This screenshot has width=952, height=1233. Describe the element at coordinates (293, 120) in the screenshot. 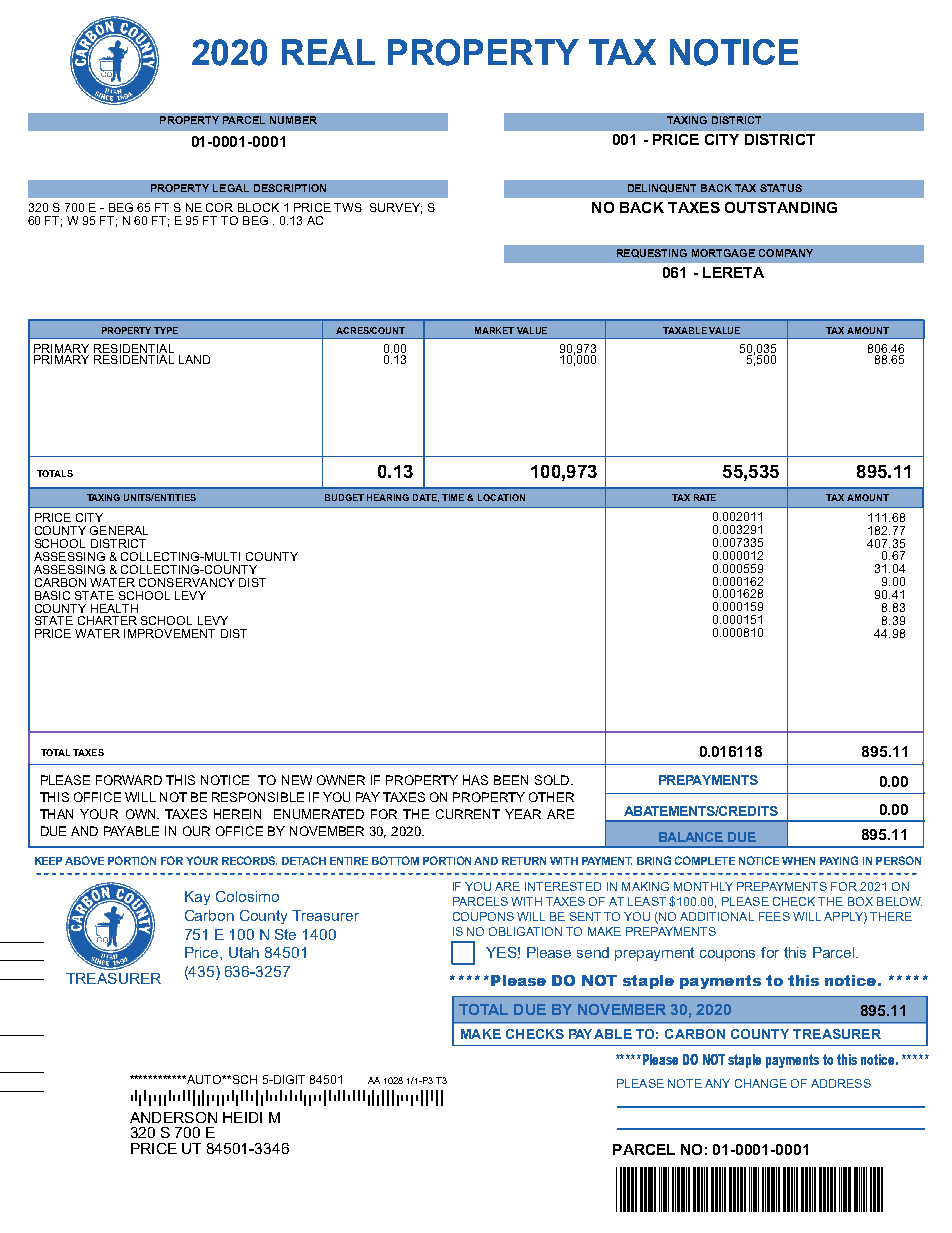

I see `NUMBER` at that location.
